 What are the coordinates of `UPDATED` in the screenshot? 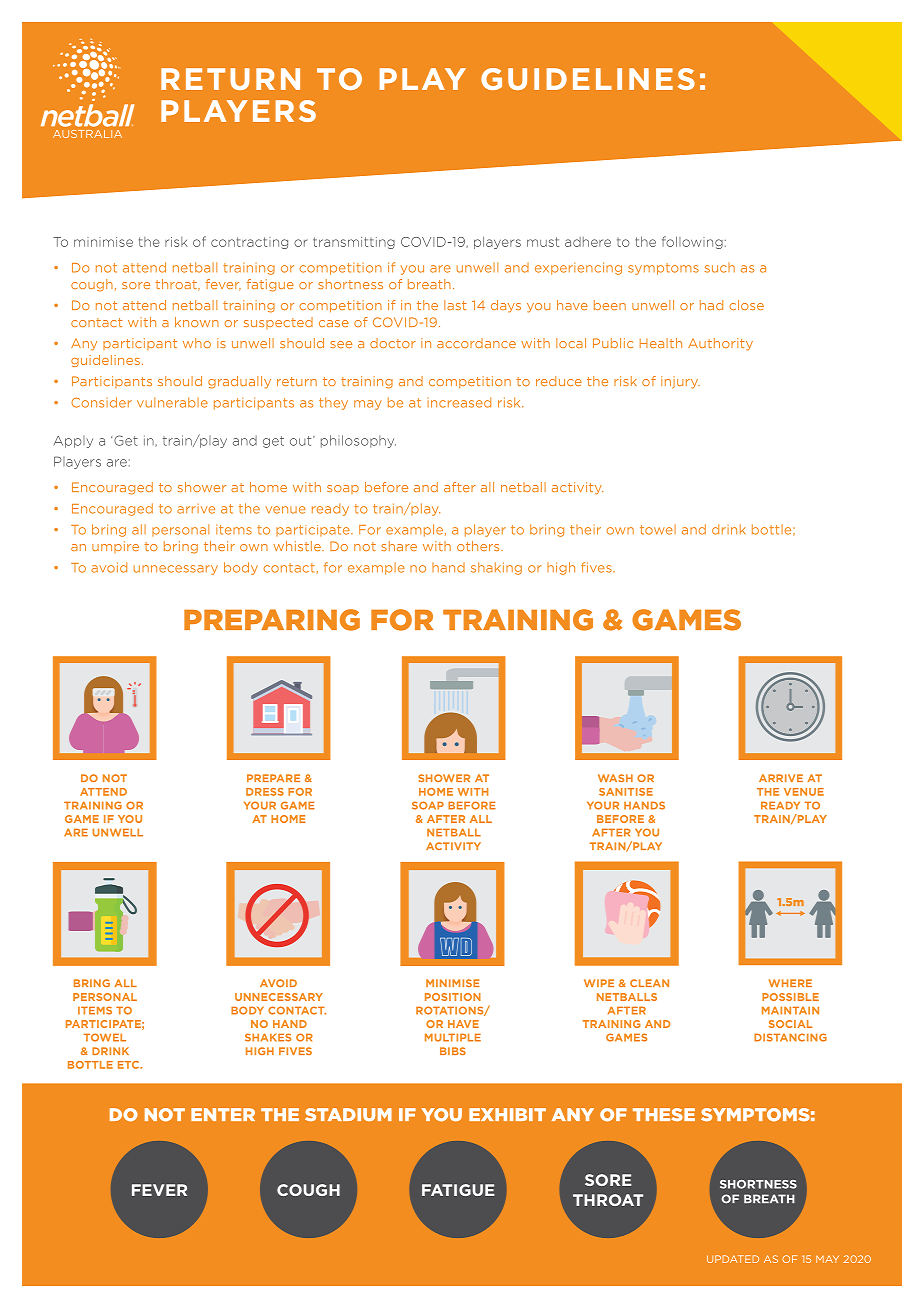 It's located at (733, 1259).
